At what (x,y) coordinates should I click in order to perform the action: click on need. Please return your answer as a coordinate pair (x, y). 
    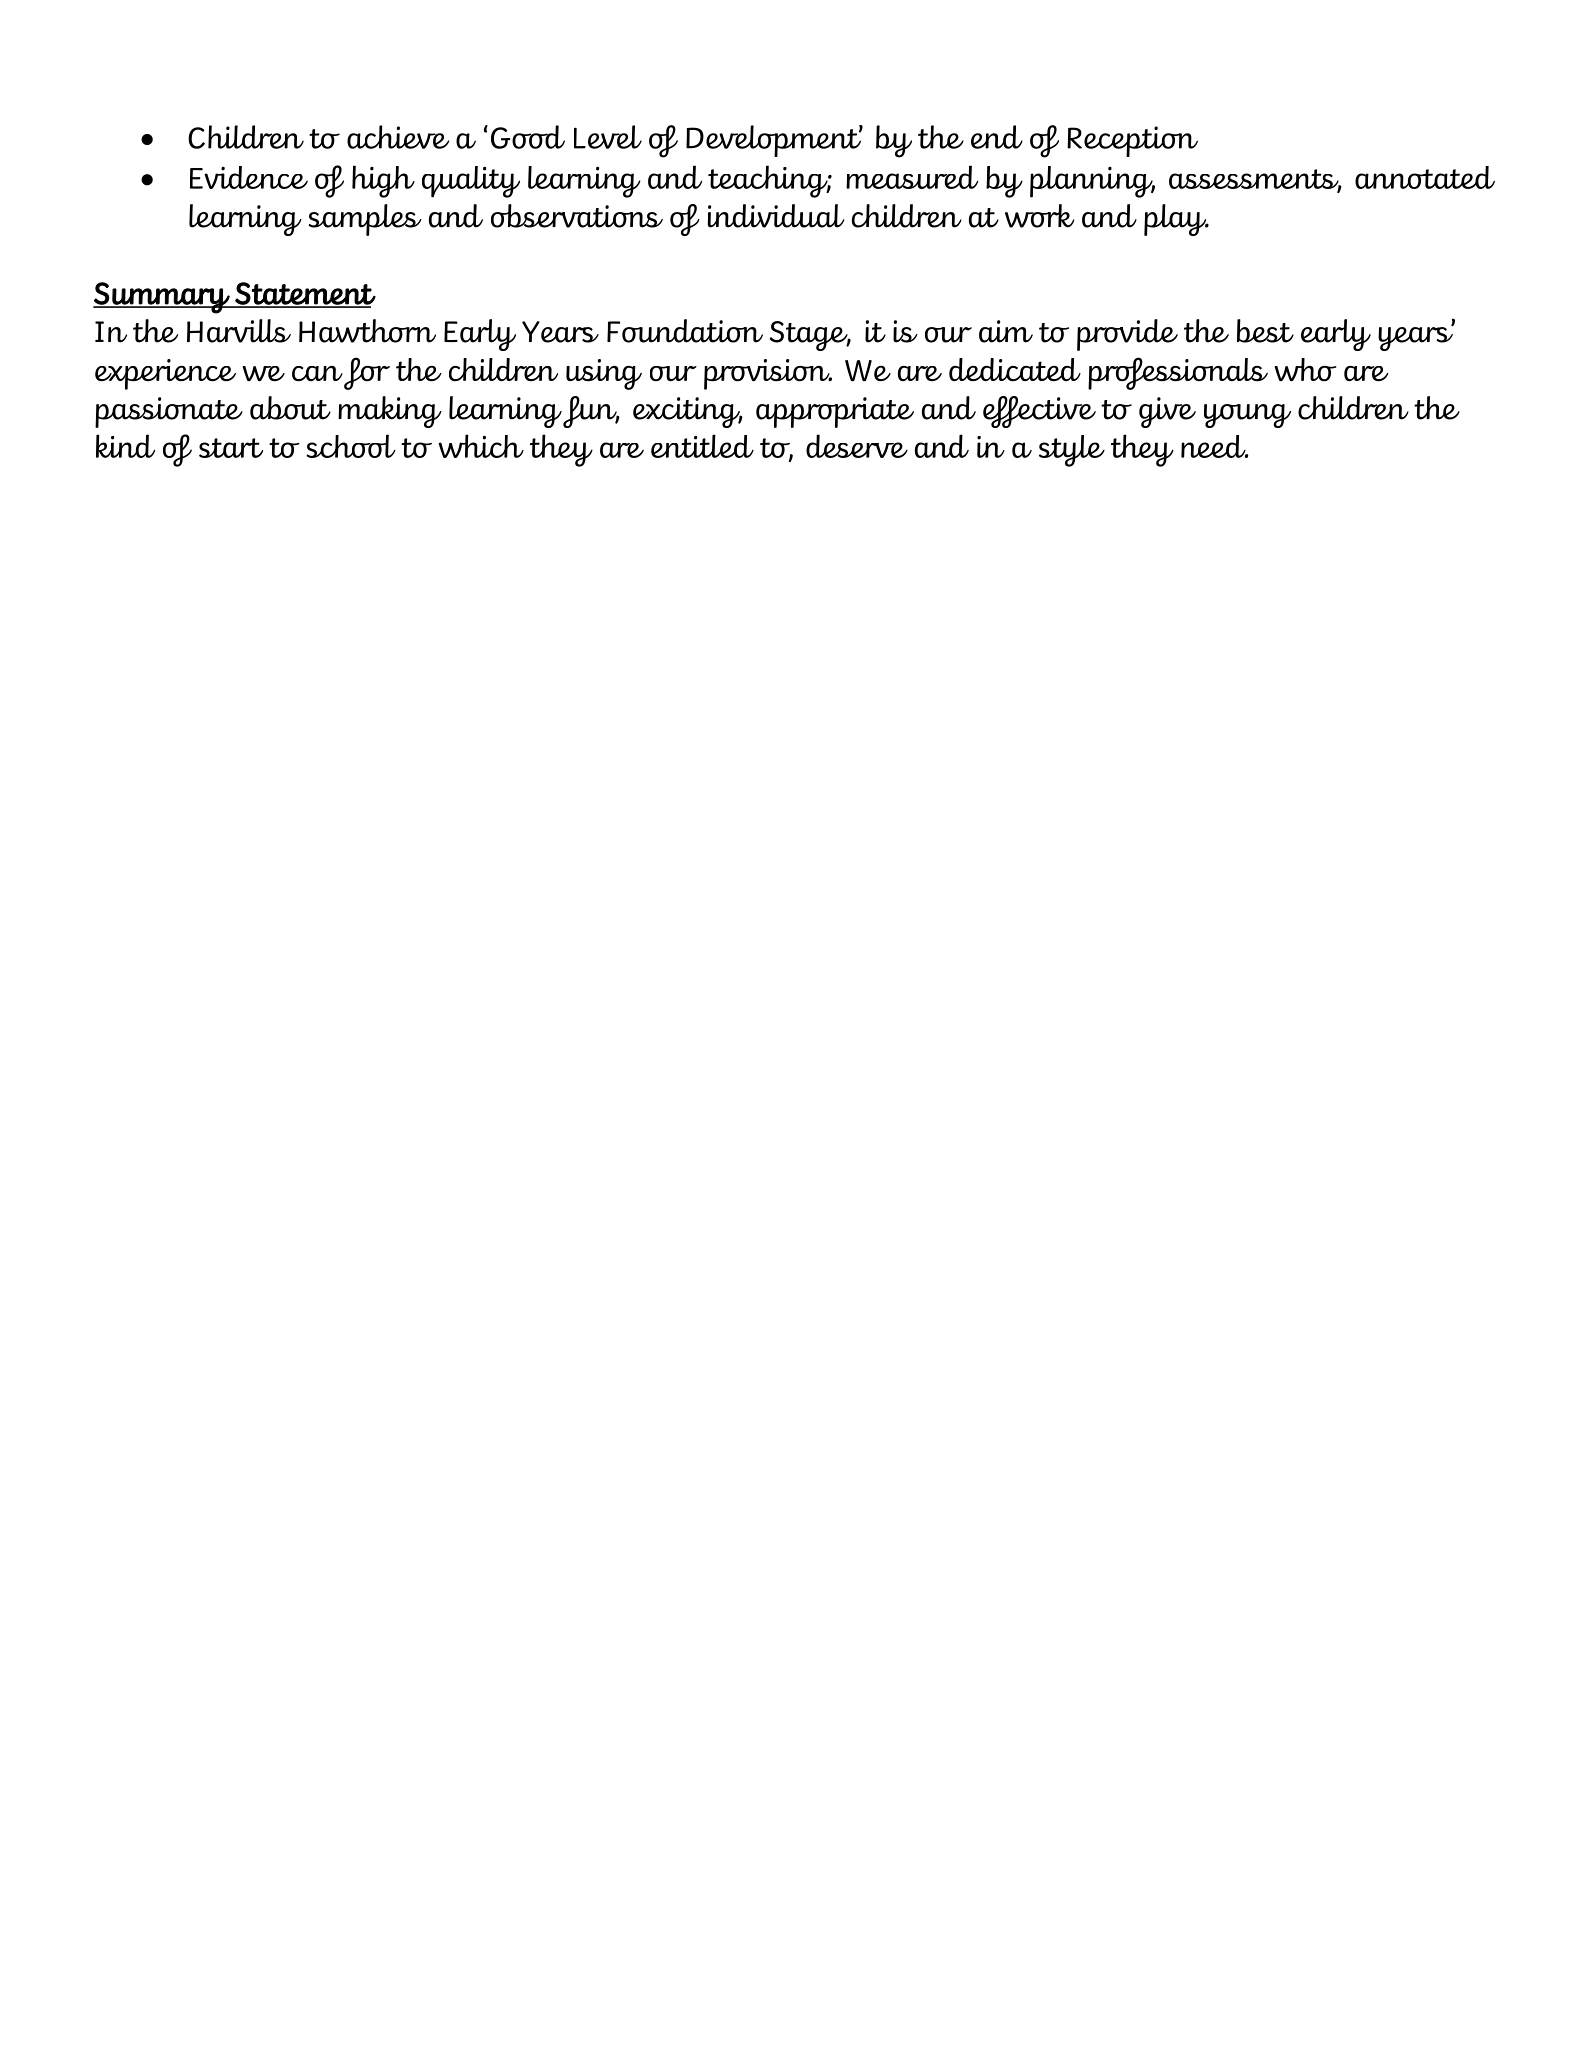
    Looking at the image, I should click on (1214, 446).
